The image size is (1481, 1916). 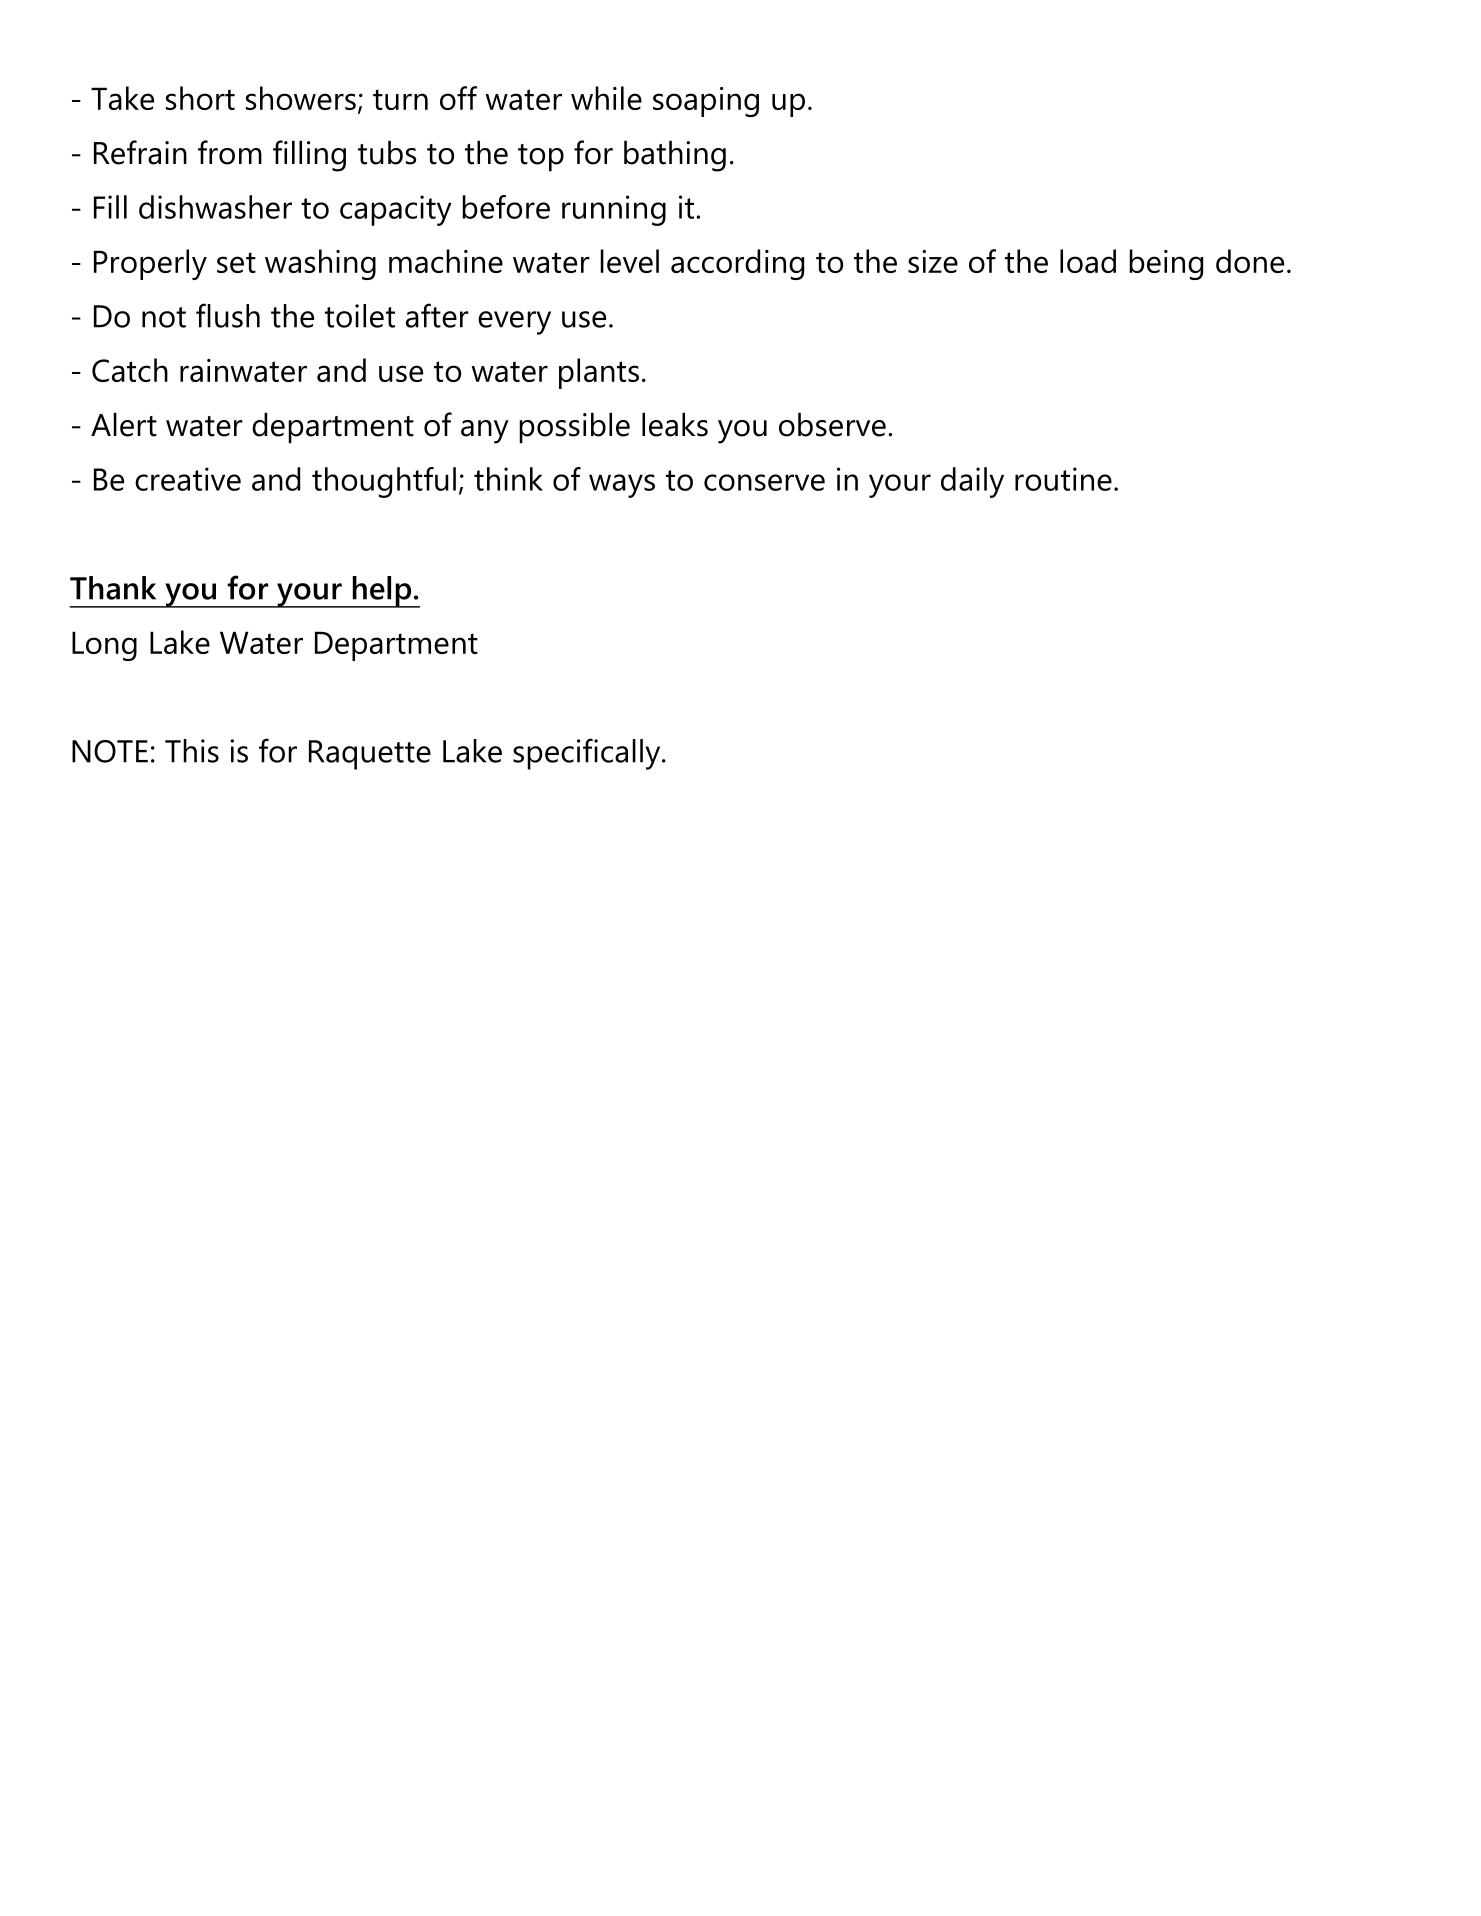 I want to click on soaping, so click(x=706, y=102).
